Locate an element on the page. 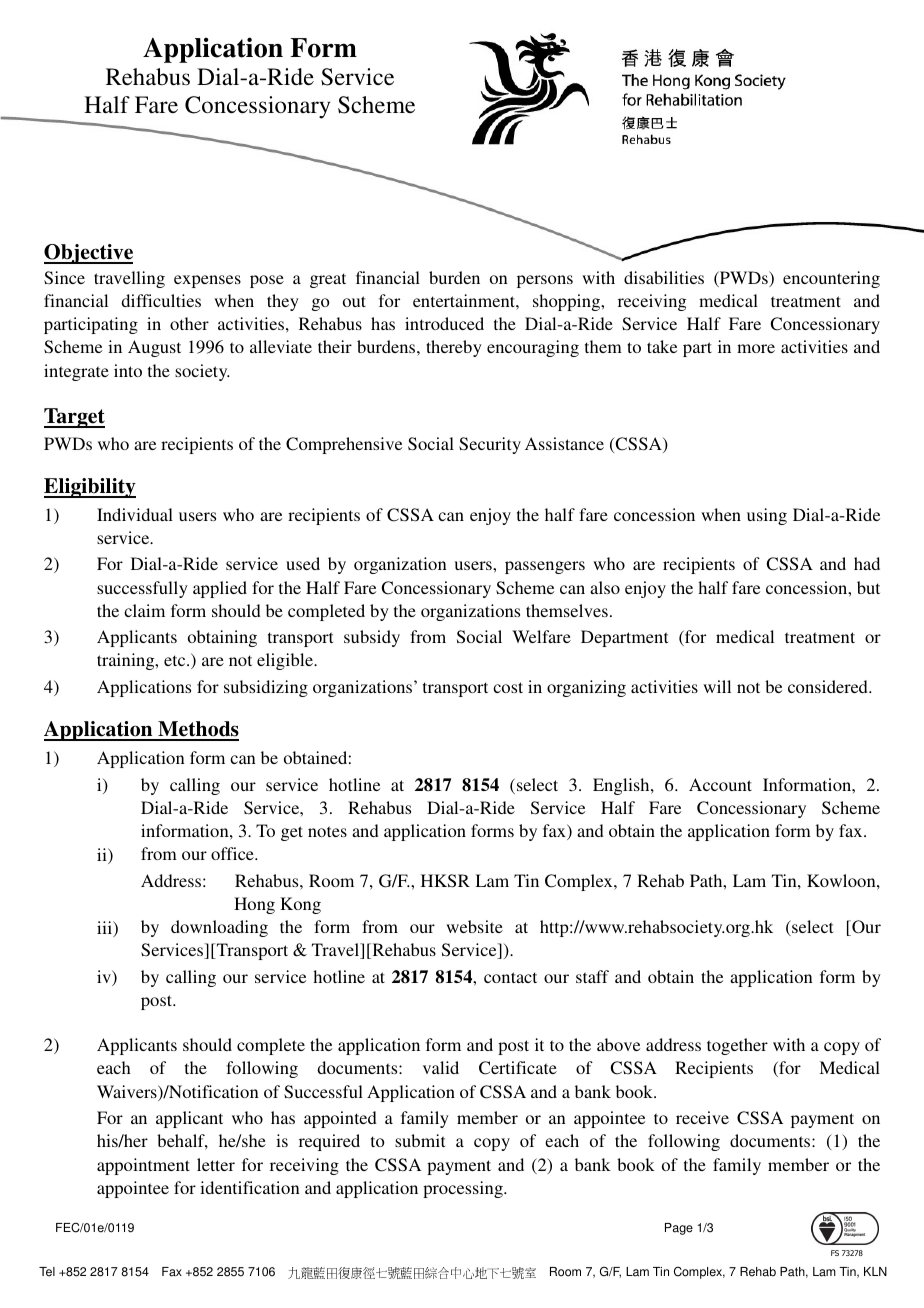 This document has width=924, height=1308. processing is located at coordinates (464, 1189).
